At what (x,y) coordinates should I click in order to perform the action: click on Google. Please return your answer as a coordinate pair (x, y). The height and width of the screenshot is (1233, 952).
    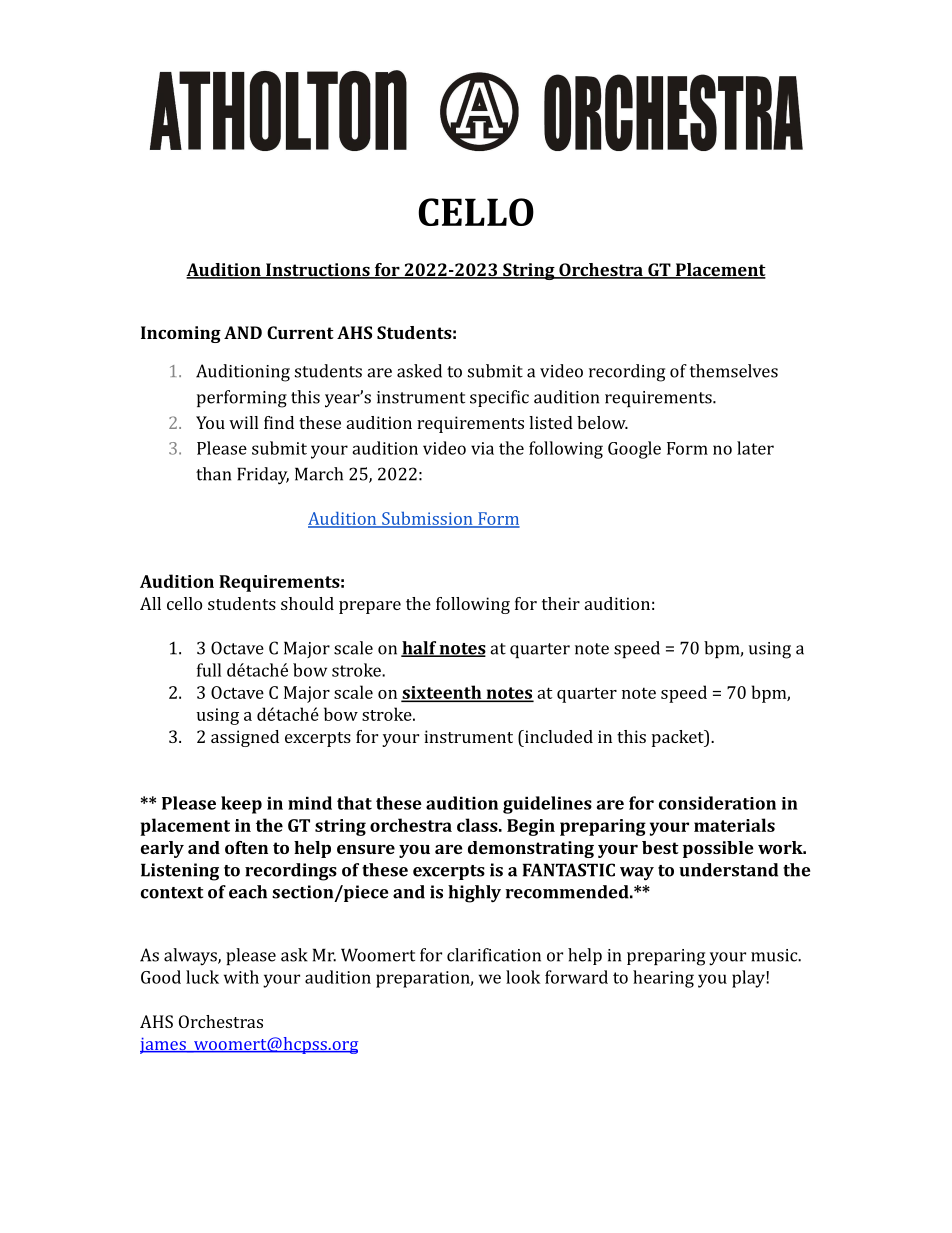
    Looking at the image, I should click on (634, 450).
